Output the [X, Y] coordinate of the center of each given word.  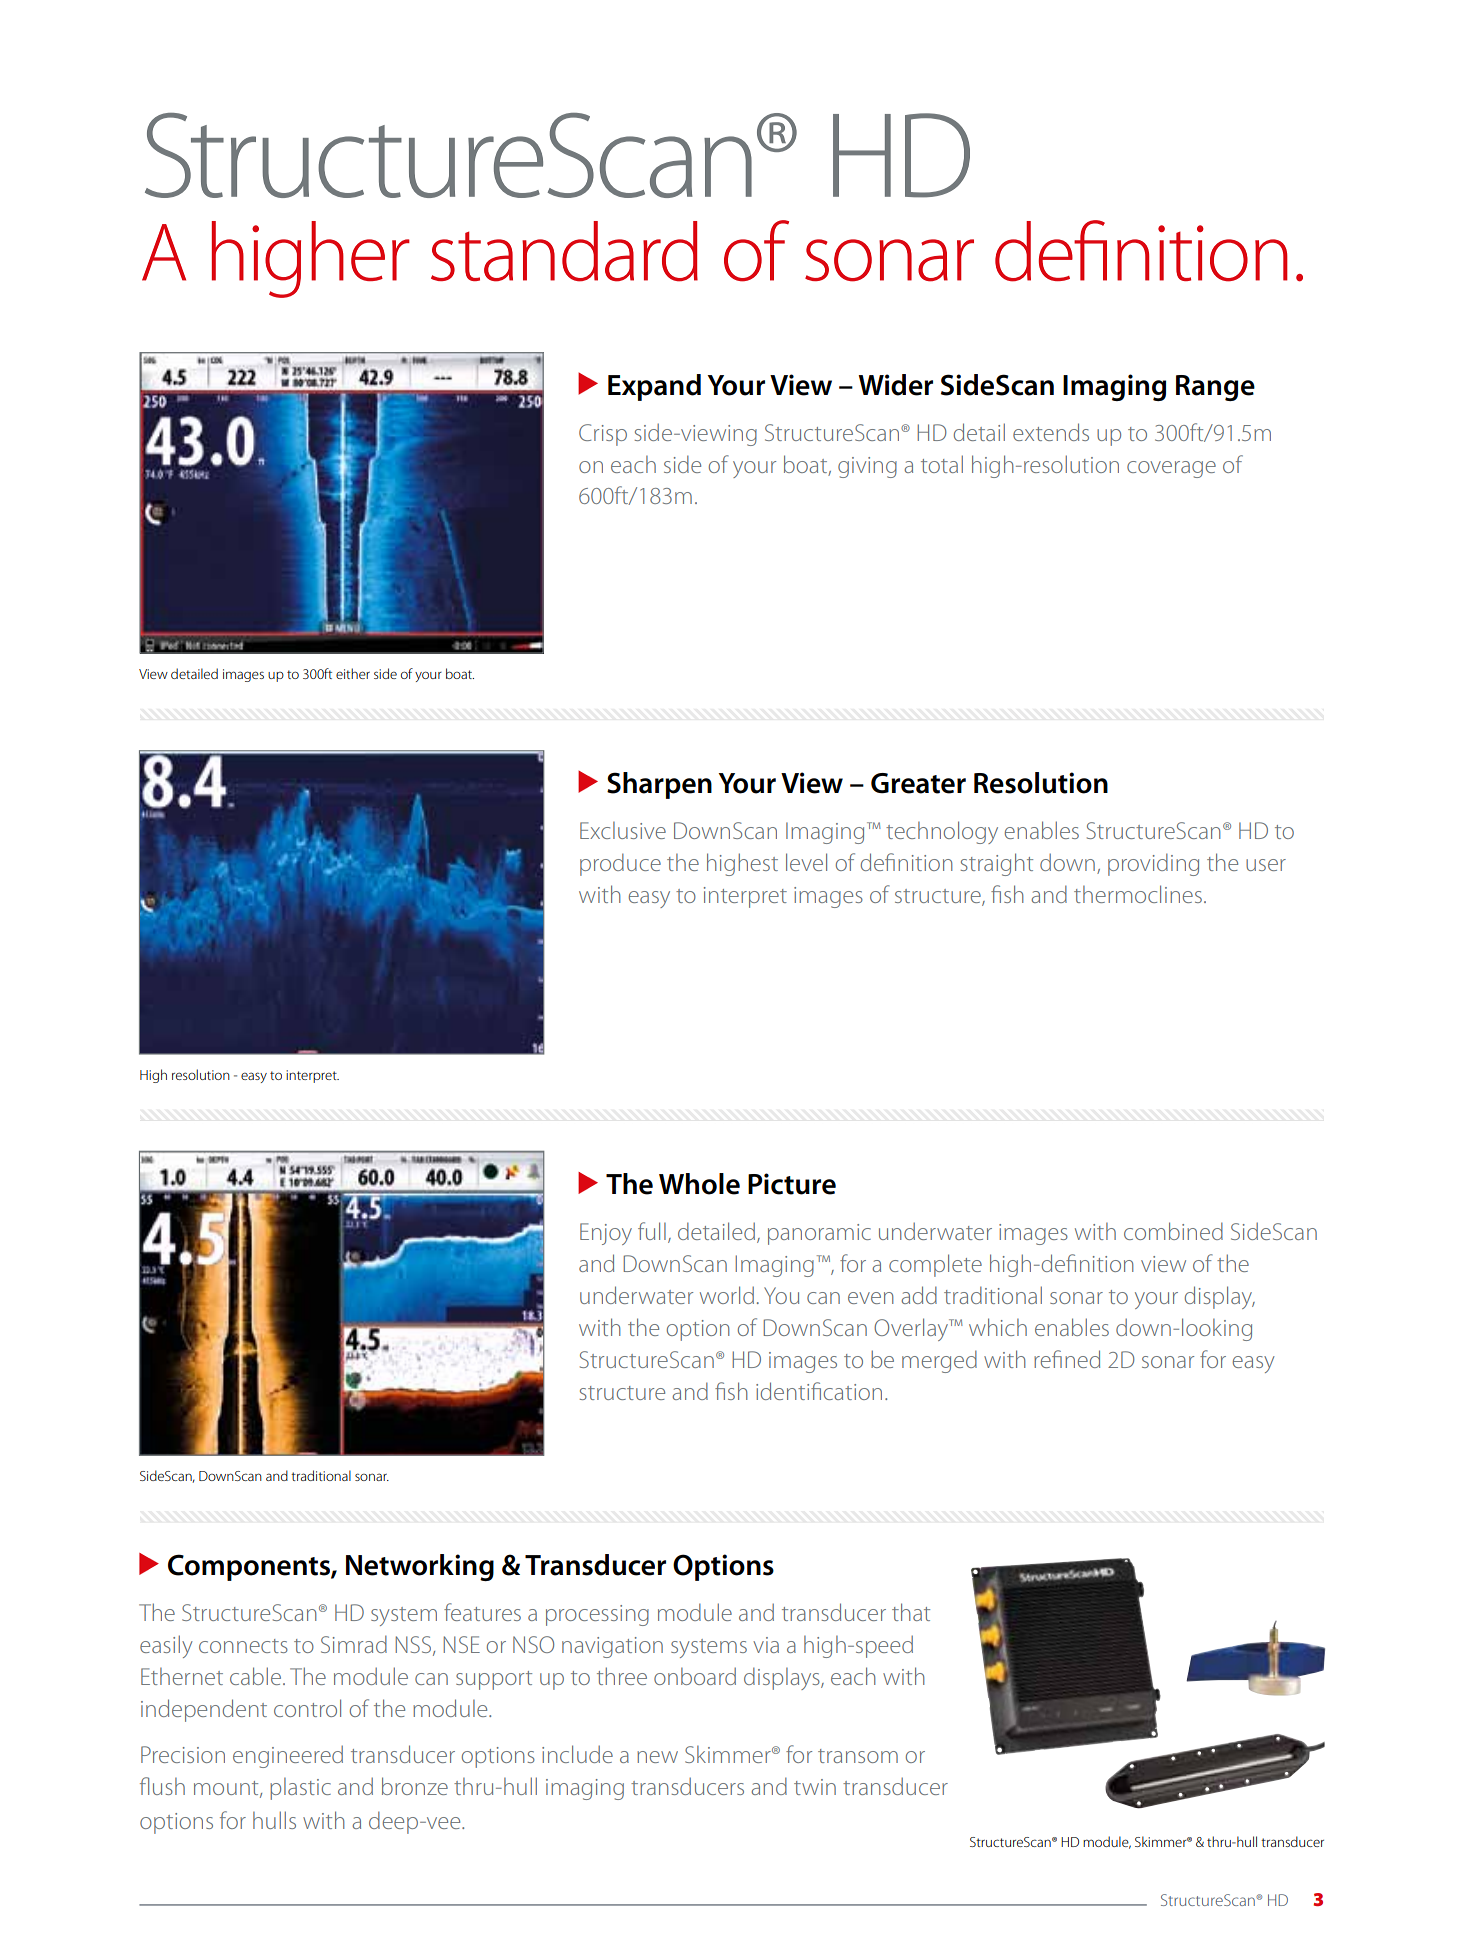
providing [1153, 864]
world [727, 1295]
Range [1215, 388]
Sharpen [659, 785]
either [353, 673]
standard [564, 251]
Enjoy [606, 1234]
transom [858, 1756]
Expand [654, 387]
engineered [288, 1756]
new [657, 1757]
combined [1173, 1231]
